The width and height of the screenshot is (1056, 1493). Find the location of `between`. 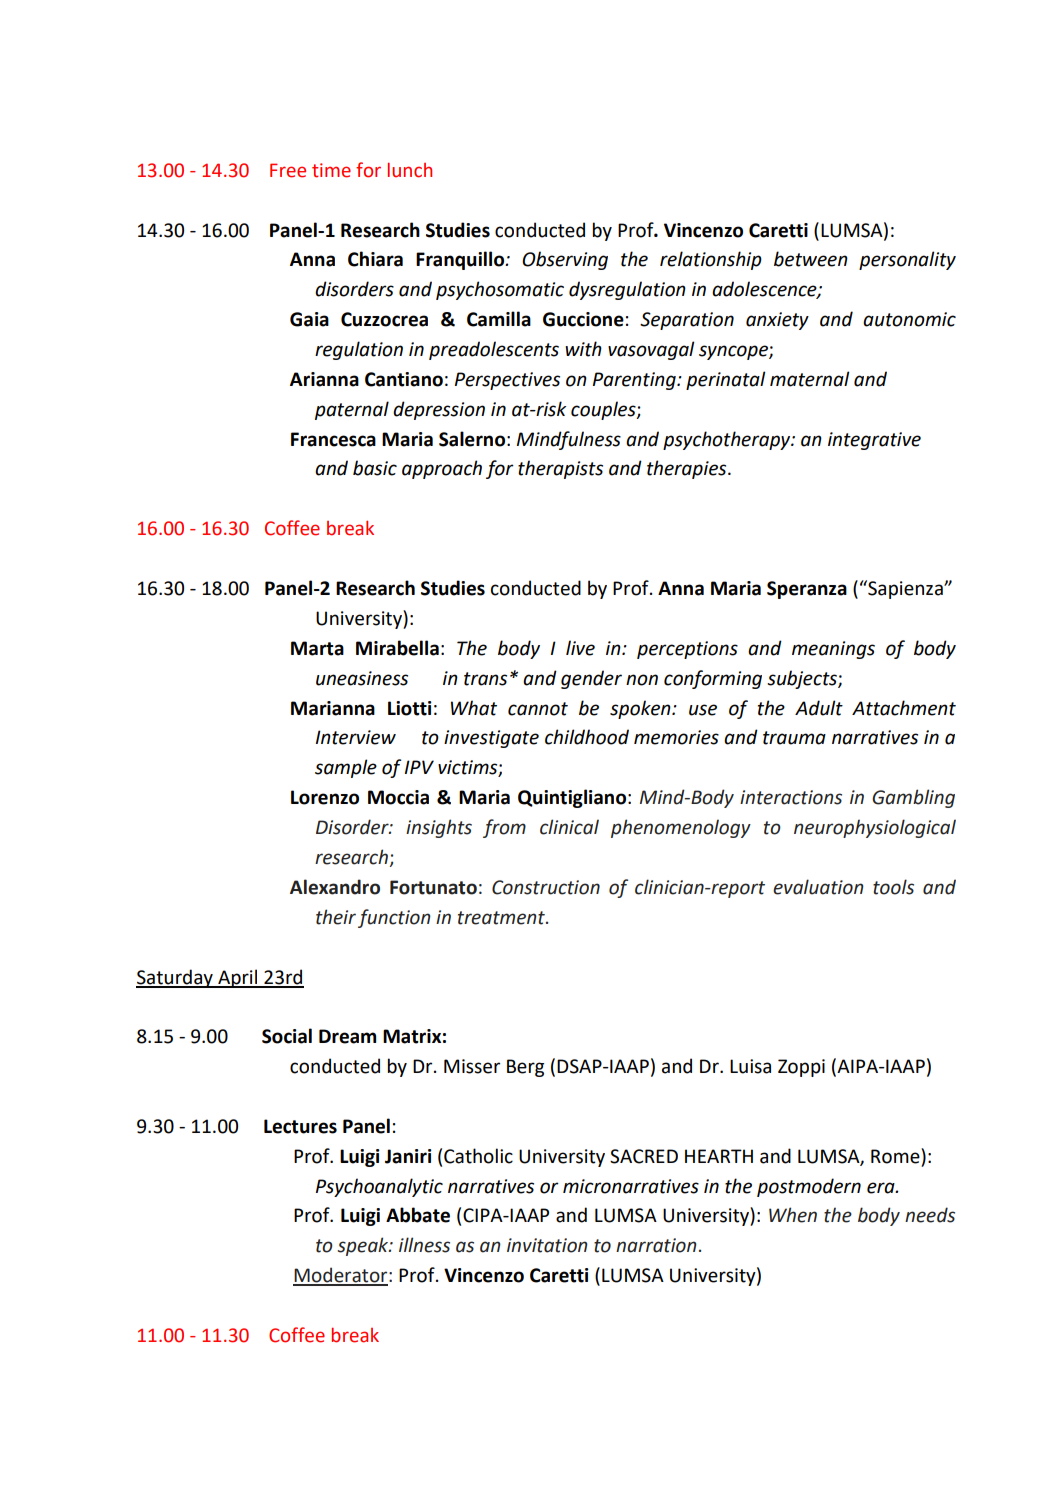

between is located at coordinates (811, 259).
